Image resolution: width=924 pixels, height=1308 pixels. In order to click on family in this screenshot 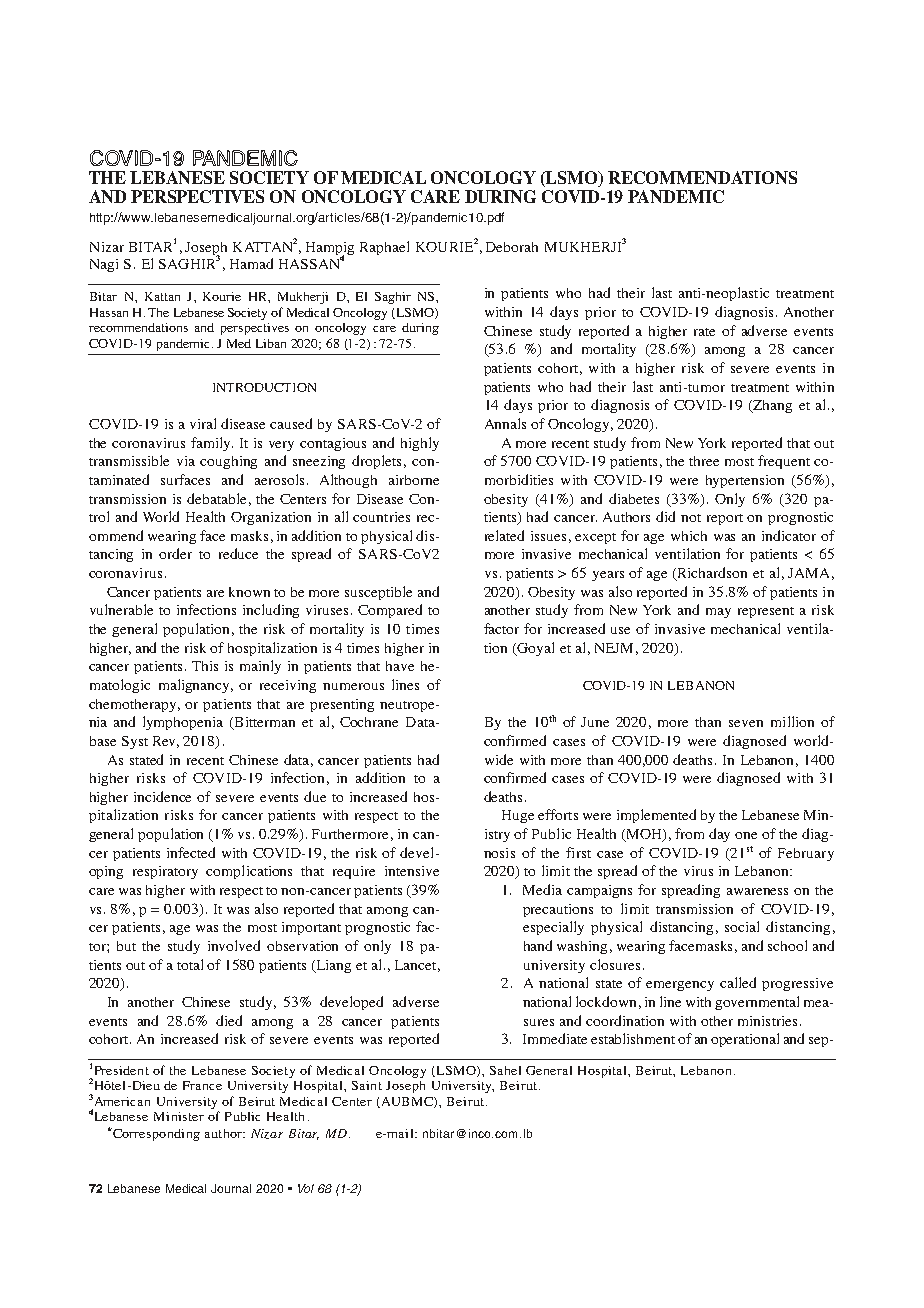, I will do `click(212, 444)`.
